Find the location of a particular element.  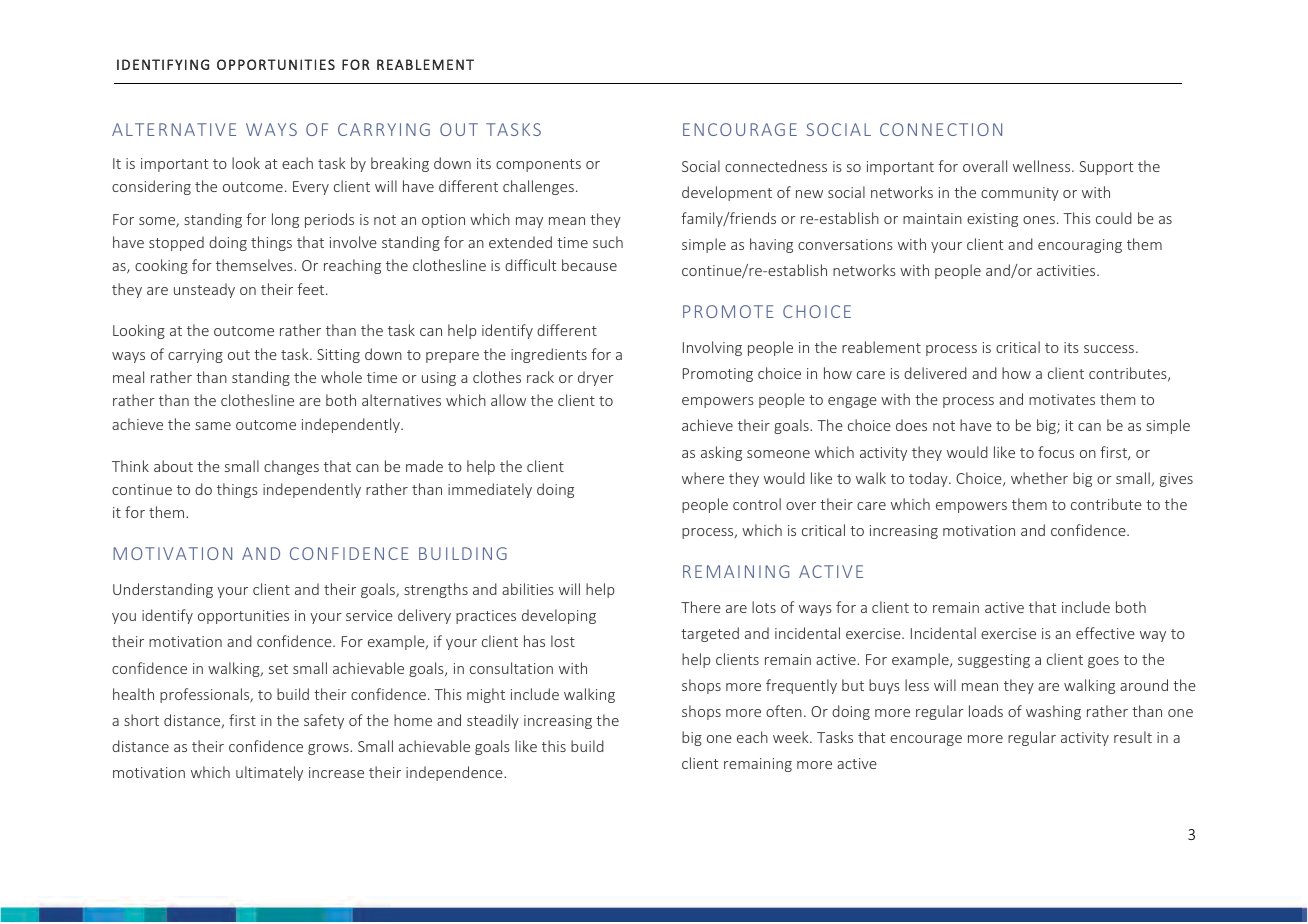

wellness is located at coordinates (1043, 166).
